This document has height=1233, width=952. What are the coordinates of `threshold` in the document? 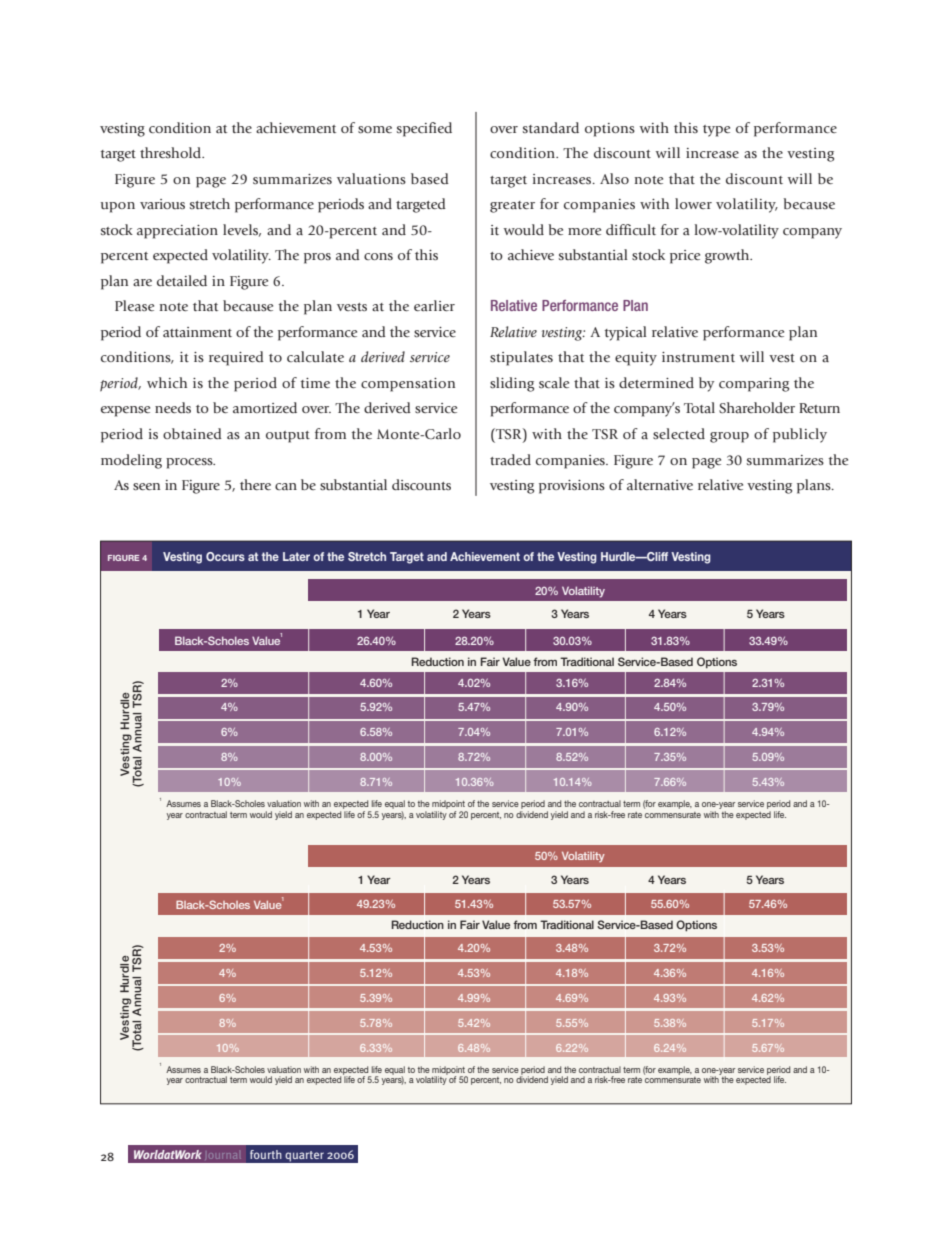 It's located at (172, 152).
